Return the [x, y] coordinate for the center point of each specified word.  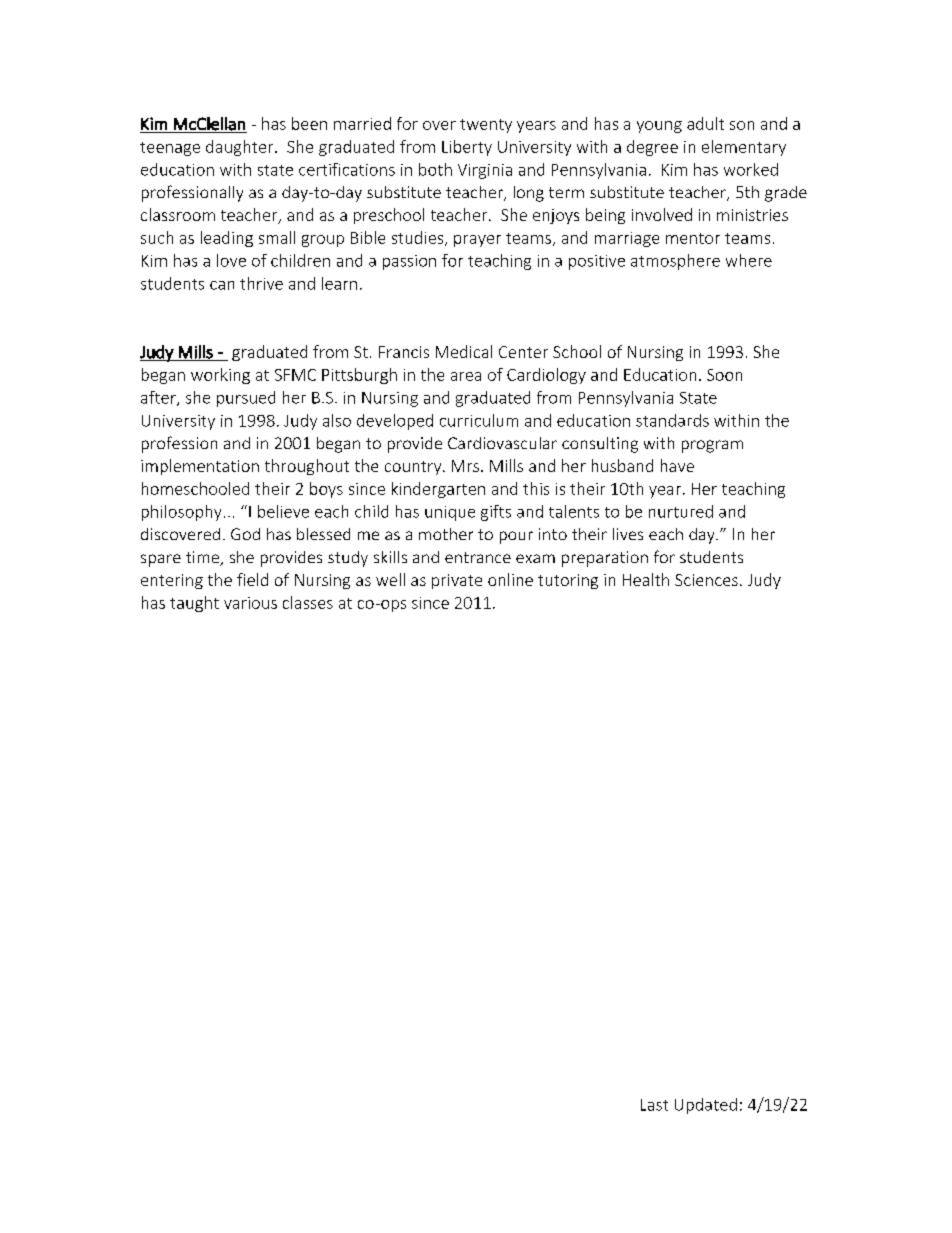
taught [194, 604]
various [250, 603]
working [220, 376]
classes [308, 602]
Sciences [706, 580]
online [510, 579]
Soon [724, 375]
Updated [706, 1106]
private [457, 581]
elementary [744, 148]
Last [654, 1105]
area [466, 376]
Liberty [467, 148]
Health [646, 579]
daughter [241, 148]
